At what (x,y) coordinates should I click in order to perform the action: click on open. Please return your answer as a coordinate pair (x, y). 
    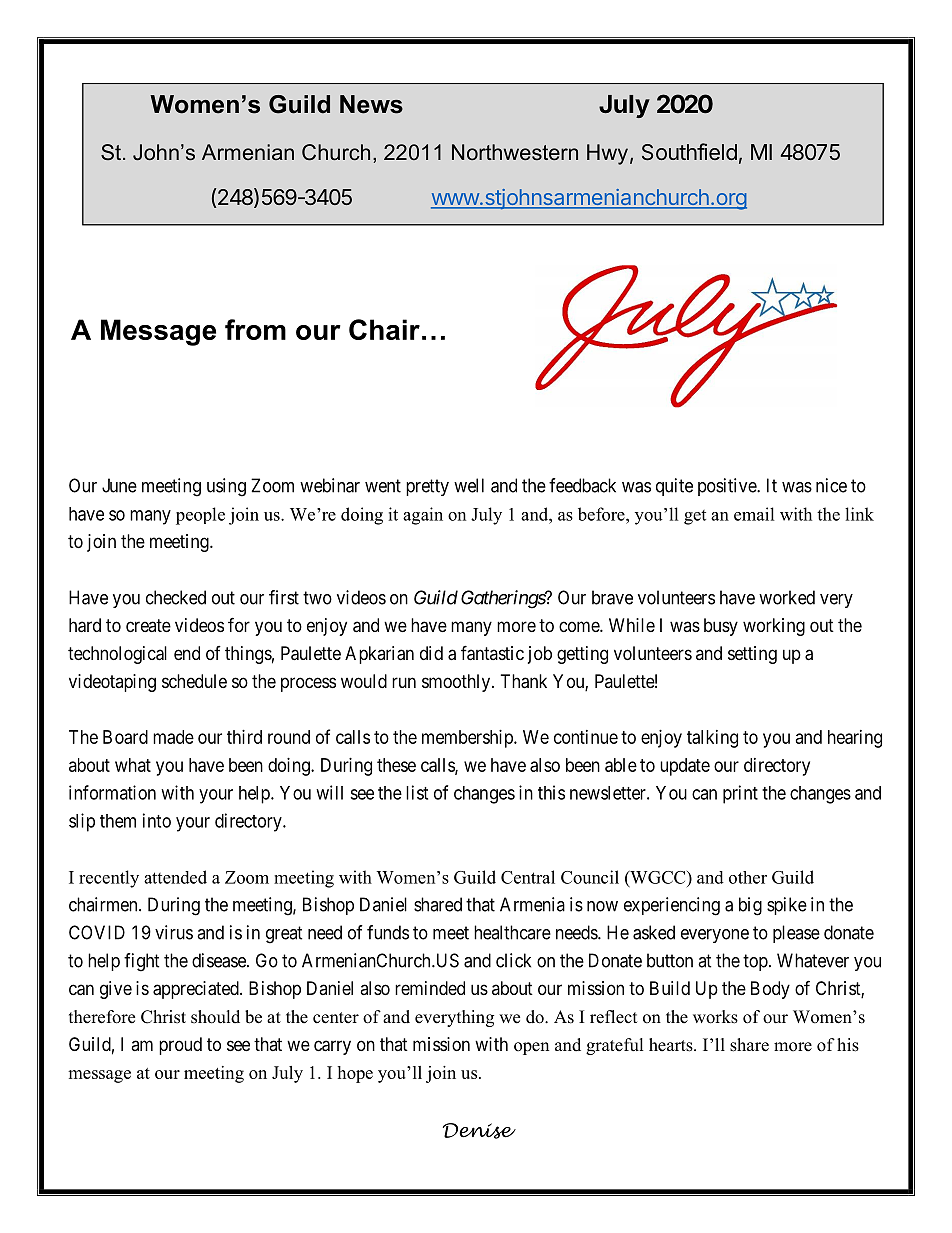
    Looking at the image, I should click on (531, 1048).
